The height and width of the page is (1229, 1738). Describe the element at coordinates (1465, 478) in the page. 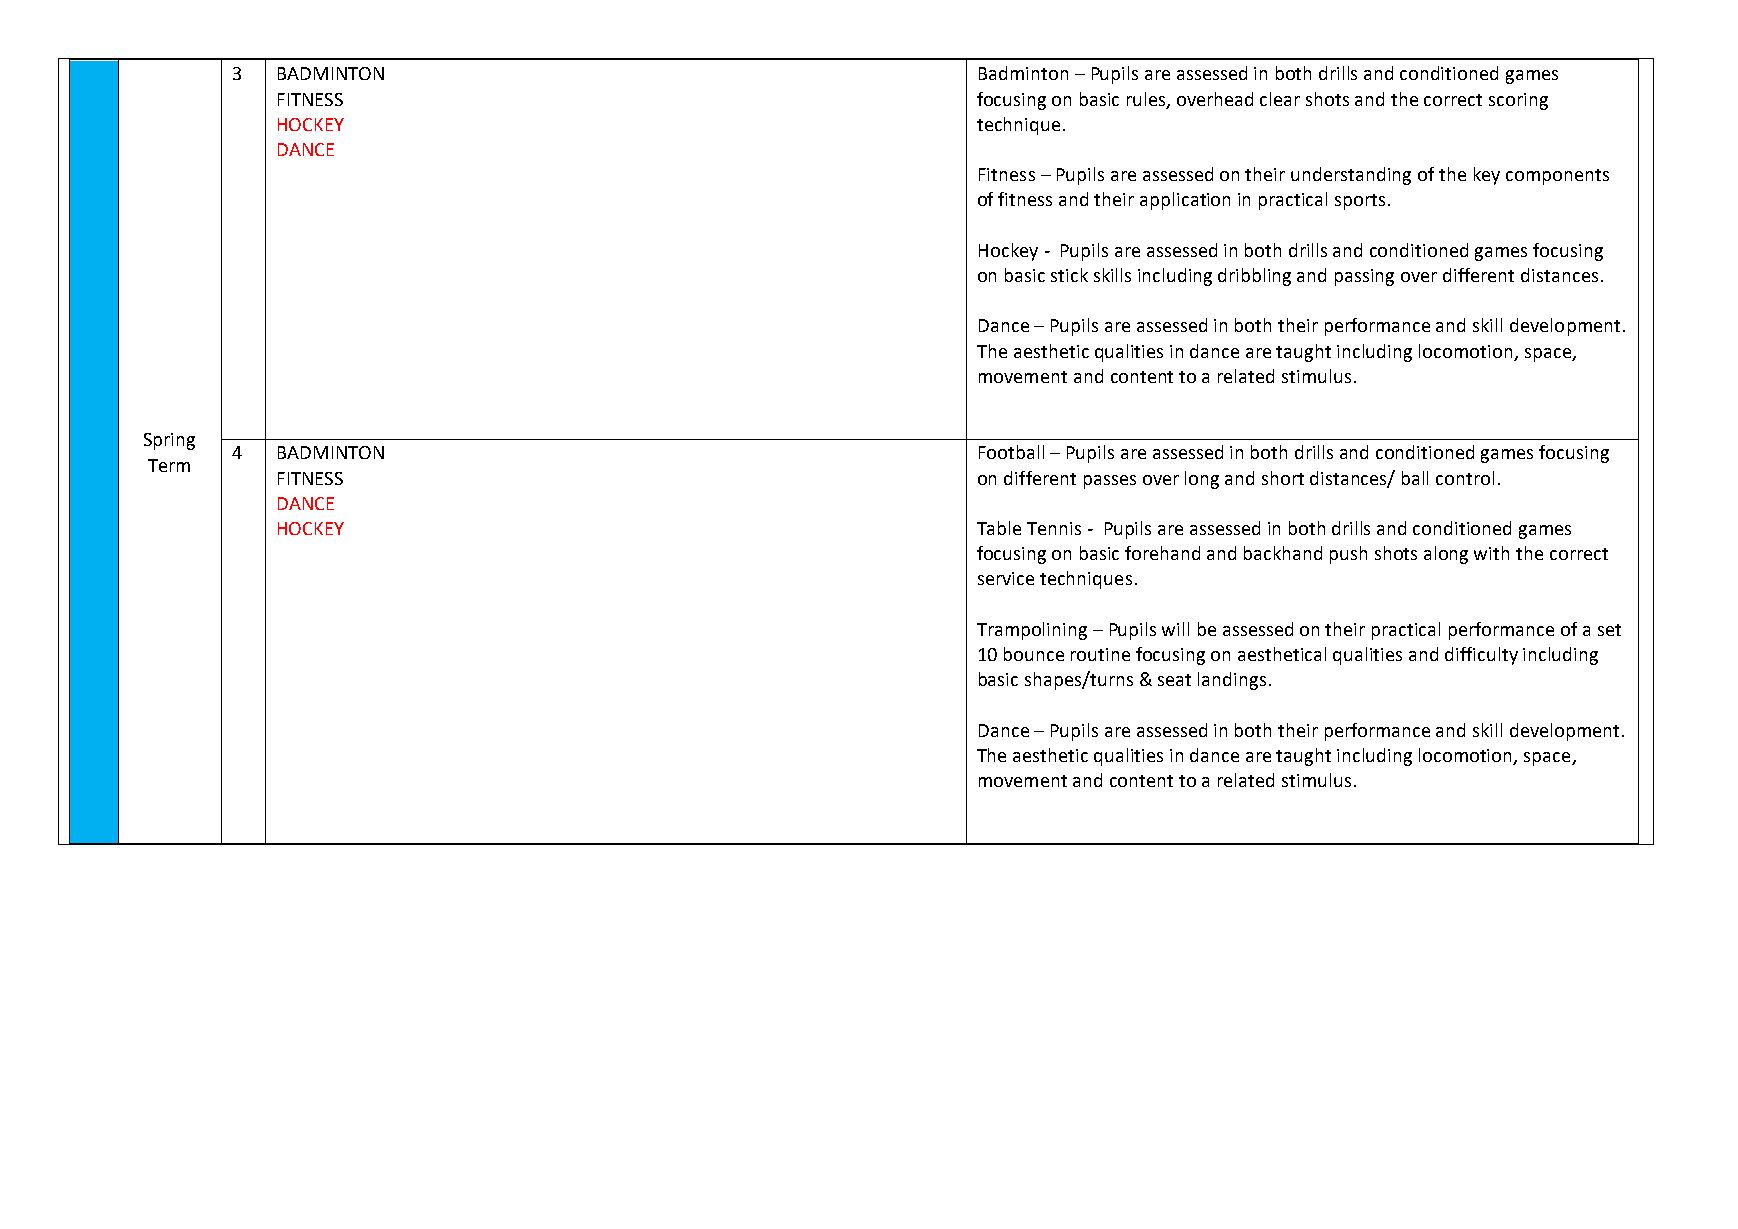

I see `control` at that location.
